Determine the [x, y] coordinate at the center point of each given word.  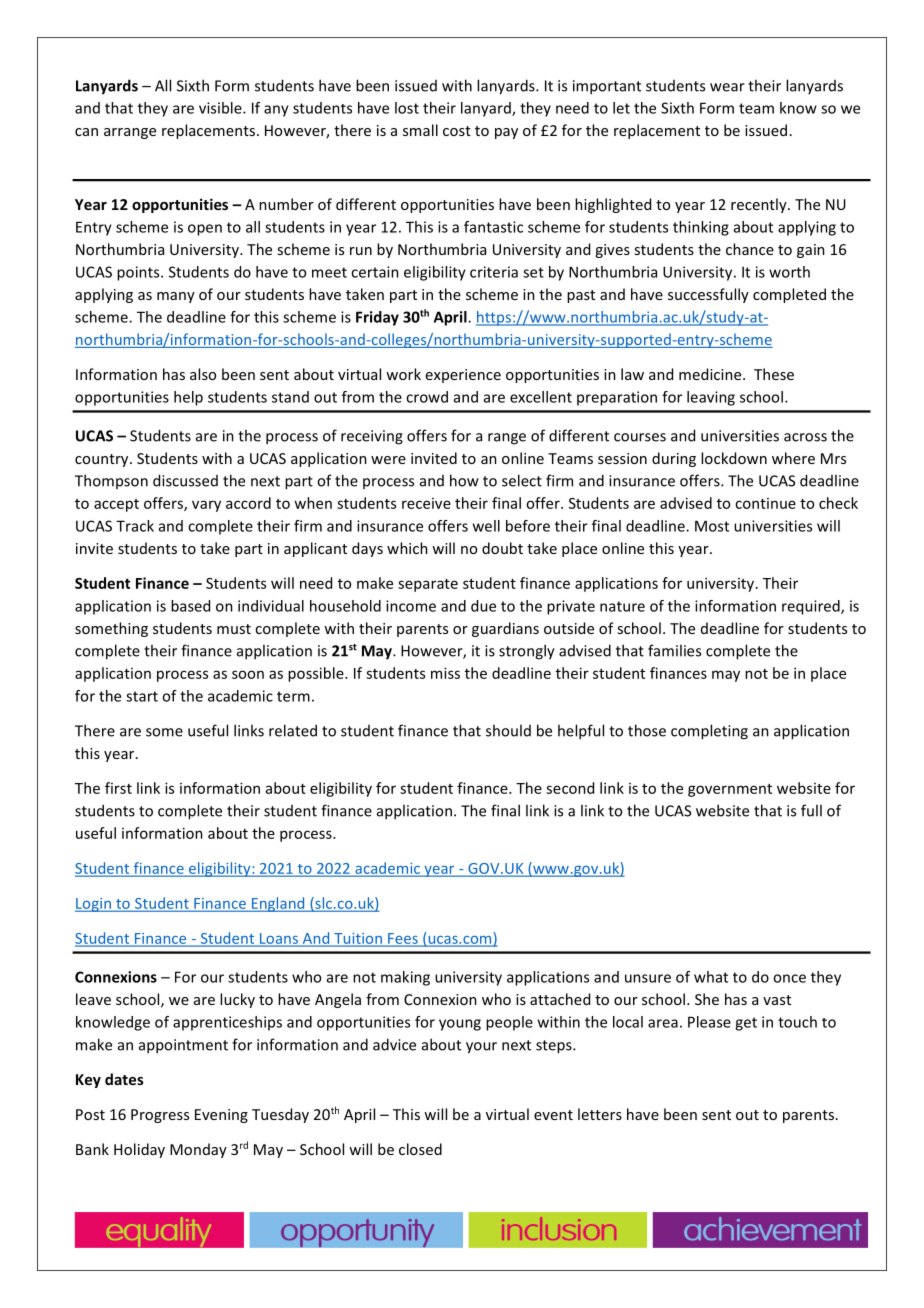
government [730, 790]
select [522, 480]
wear [727, 87]
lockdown [734, 458]
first [118, 788]
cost [457, 131]
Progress [160, 1116]
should [508, 730]
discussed [185, 480]
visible [221, 108]
